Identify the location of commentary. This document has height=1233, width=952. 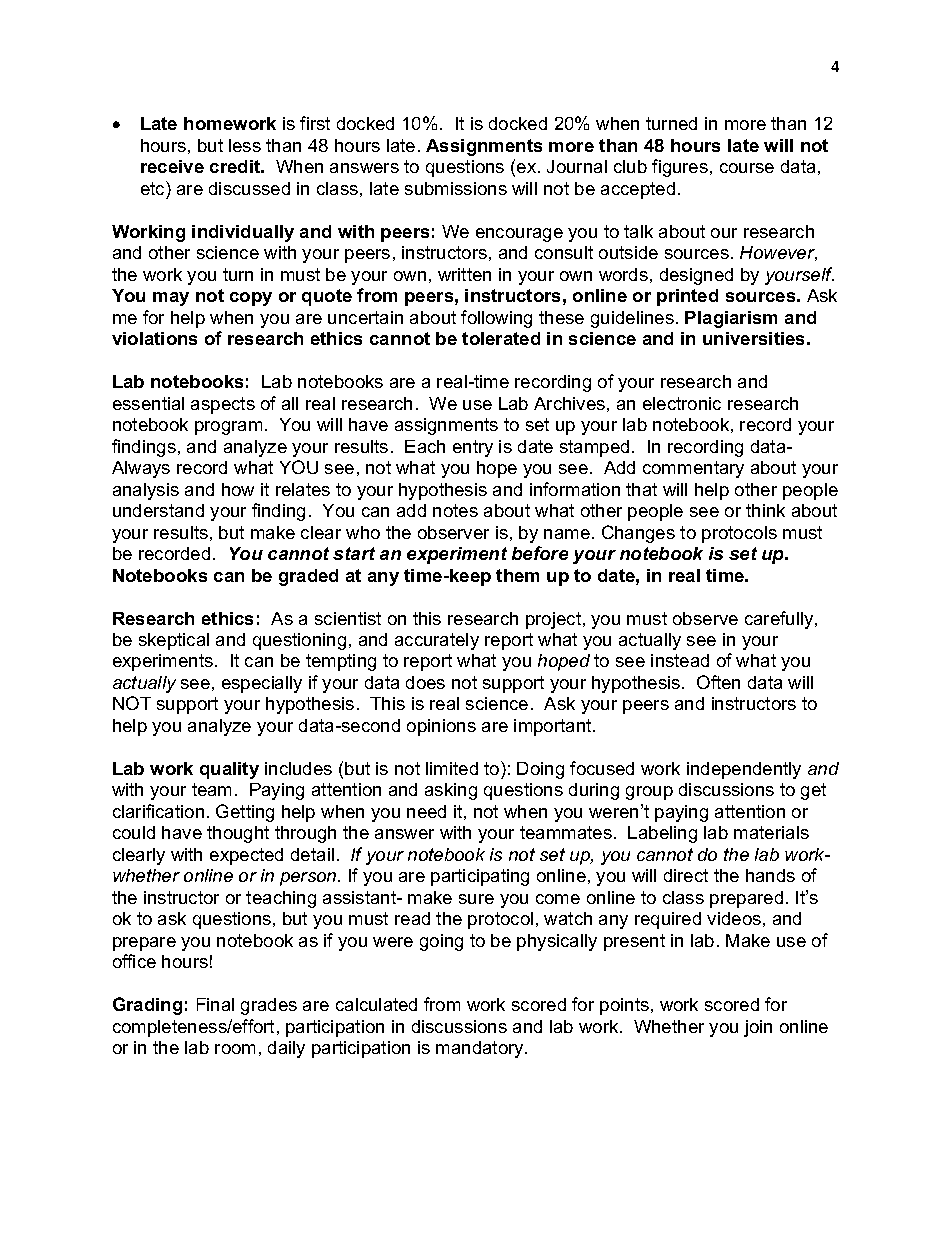
(693, 469).
